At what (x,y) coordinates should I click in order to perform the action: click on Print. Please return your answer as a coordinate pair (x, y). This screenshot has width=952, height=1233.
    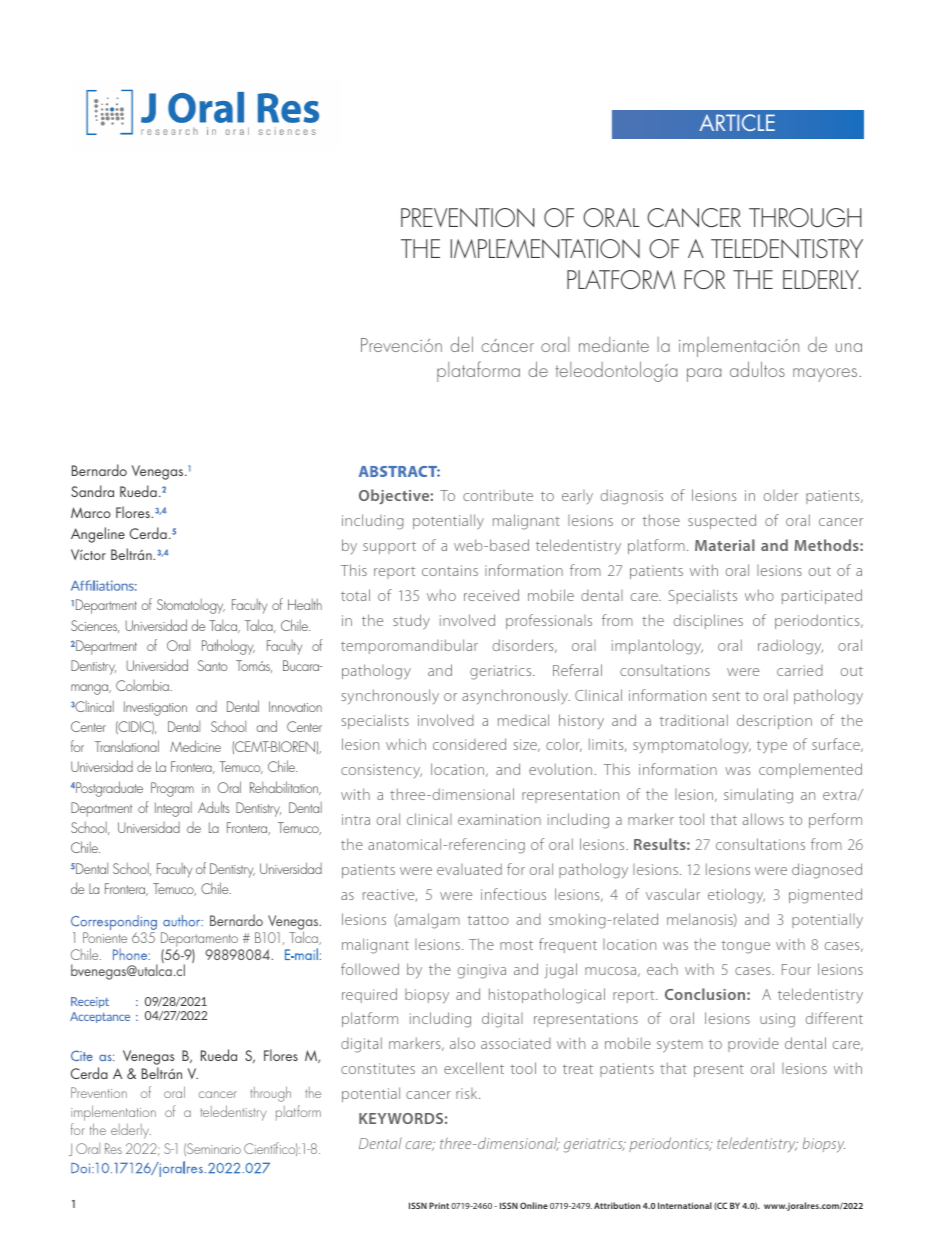
    Looking at the image, I should click on (439, 1205).
